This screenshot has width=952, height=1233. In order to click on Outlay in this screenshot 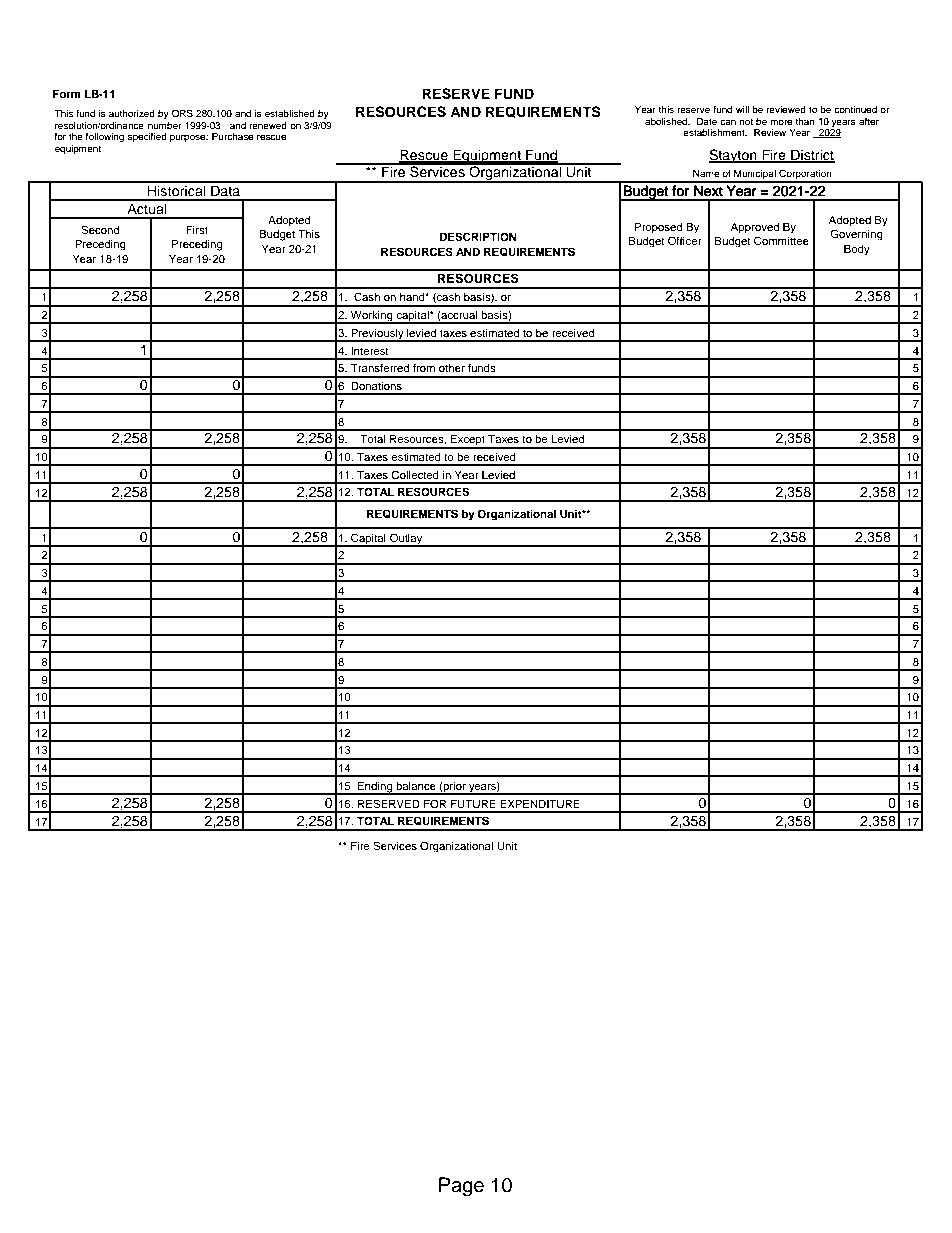, I will do `click(406, 539)`.
